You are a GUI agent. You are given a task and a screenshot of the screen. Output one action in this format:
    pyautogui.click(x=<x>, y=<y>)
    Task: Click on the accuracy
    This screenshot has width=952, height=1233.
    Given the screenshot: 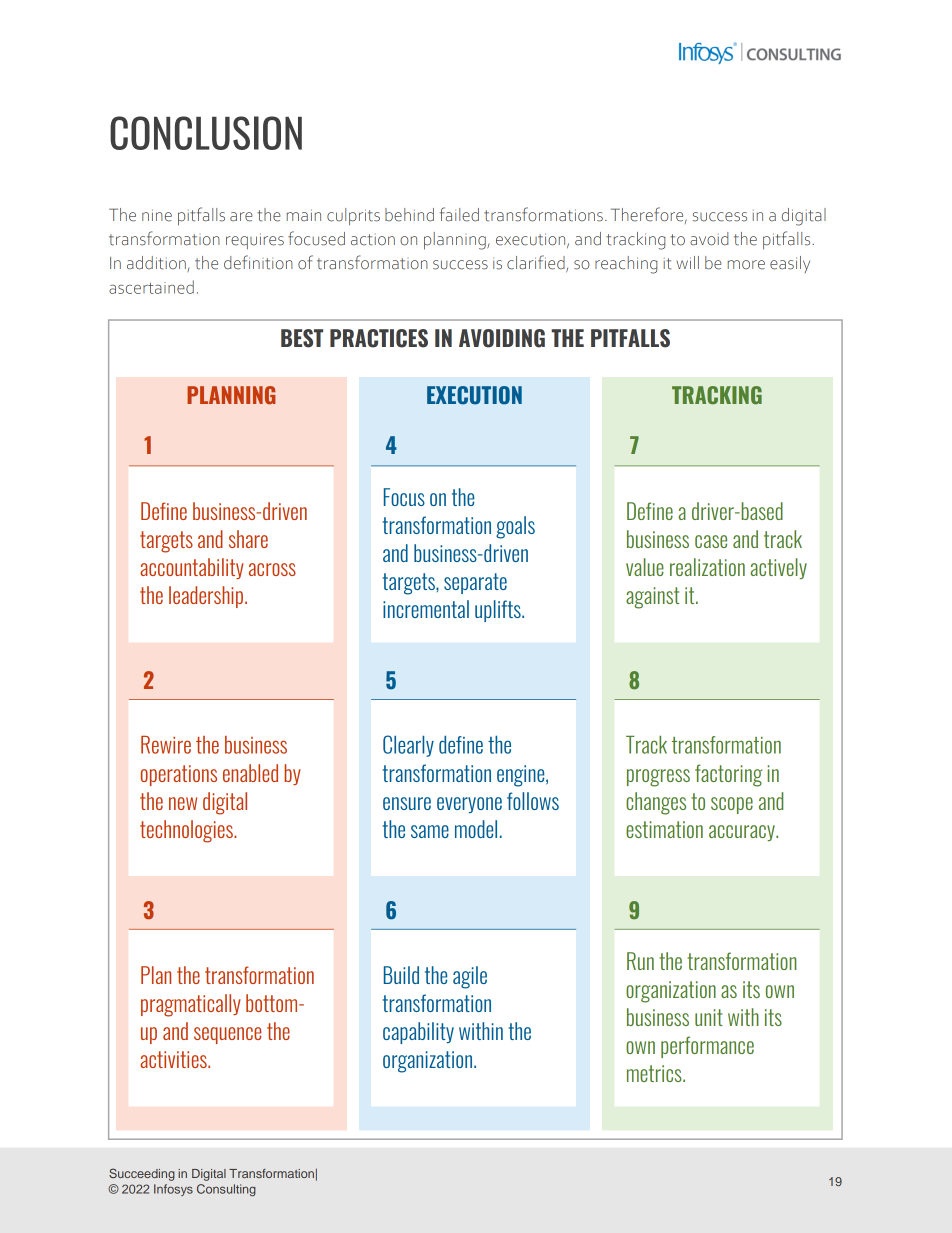 What is the action you would take?
    pyautogui.click(x=743, y=833)
